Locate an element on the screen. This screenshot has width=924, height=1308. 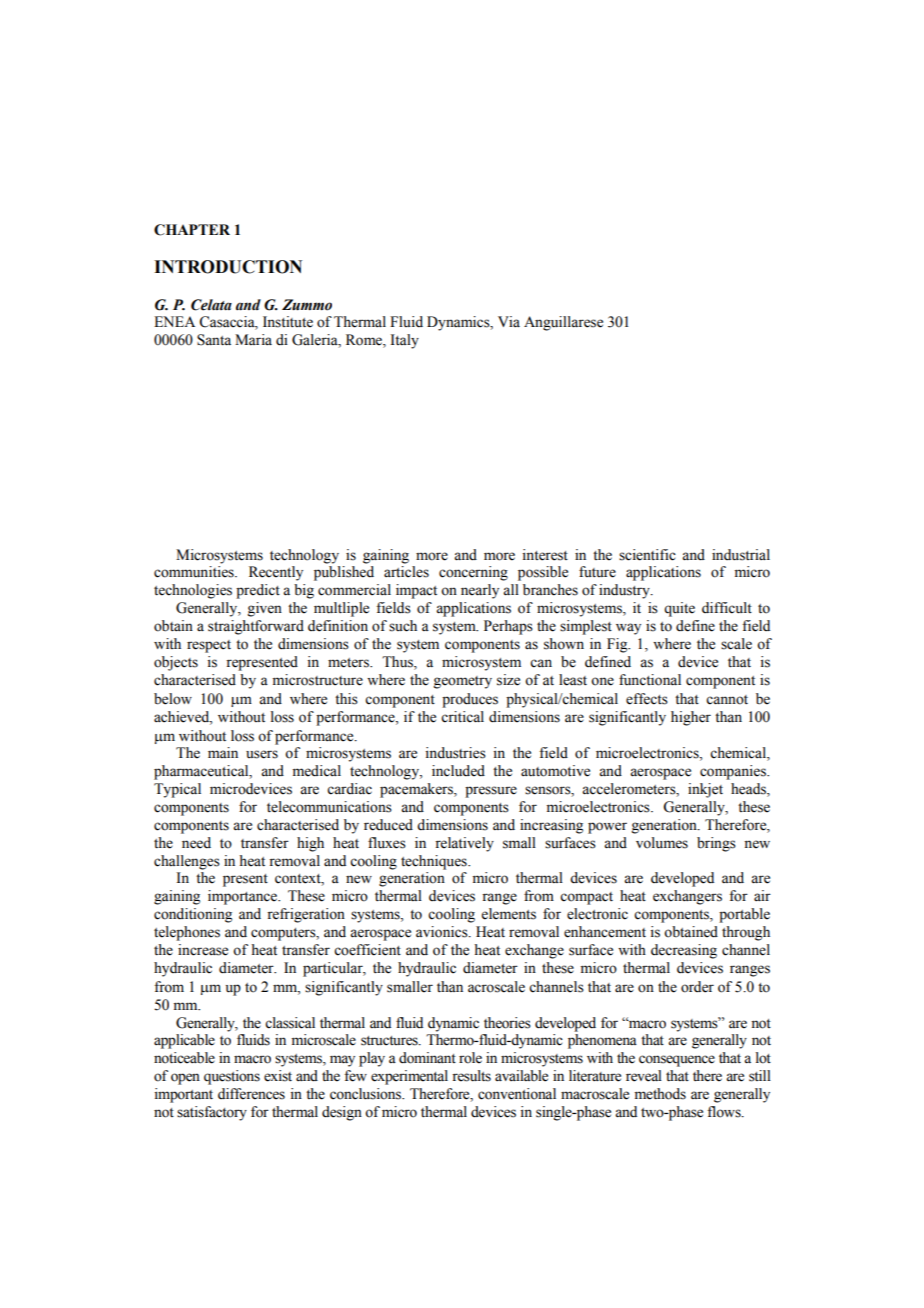
Maria is located at coordinates (253, 339).
